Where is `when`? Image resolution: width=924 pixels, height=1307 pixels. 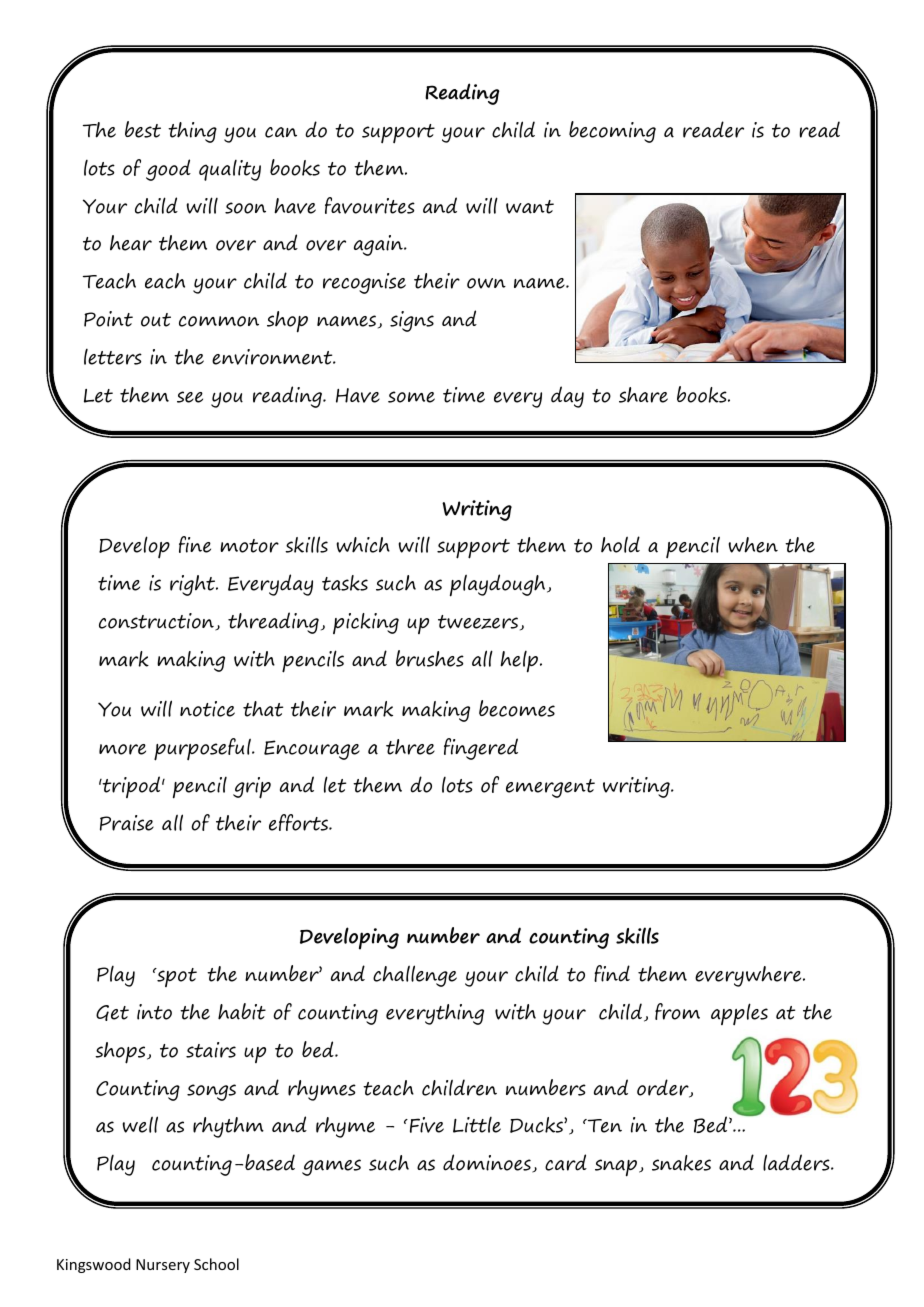 when is located at coordinates (753, 545).
